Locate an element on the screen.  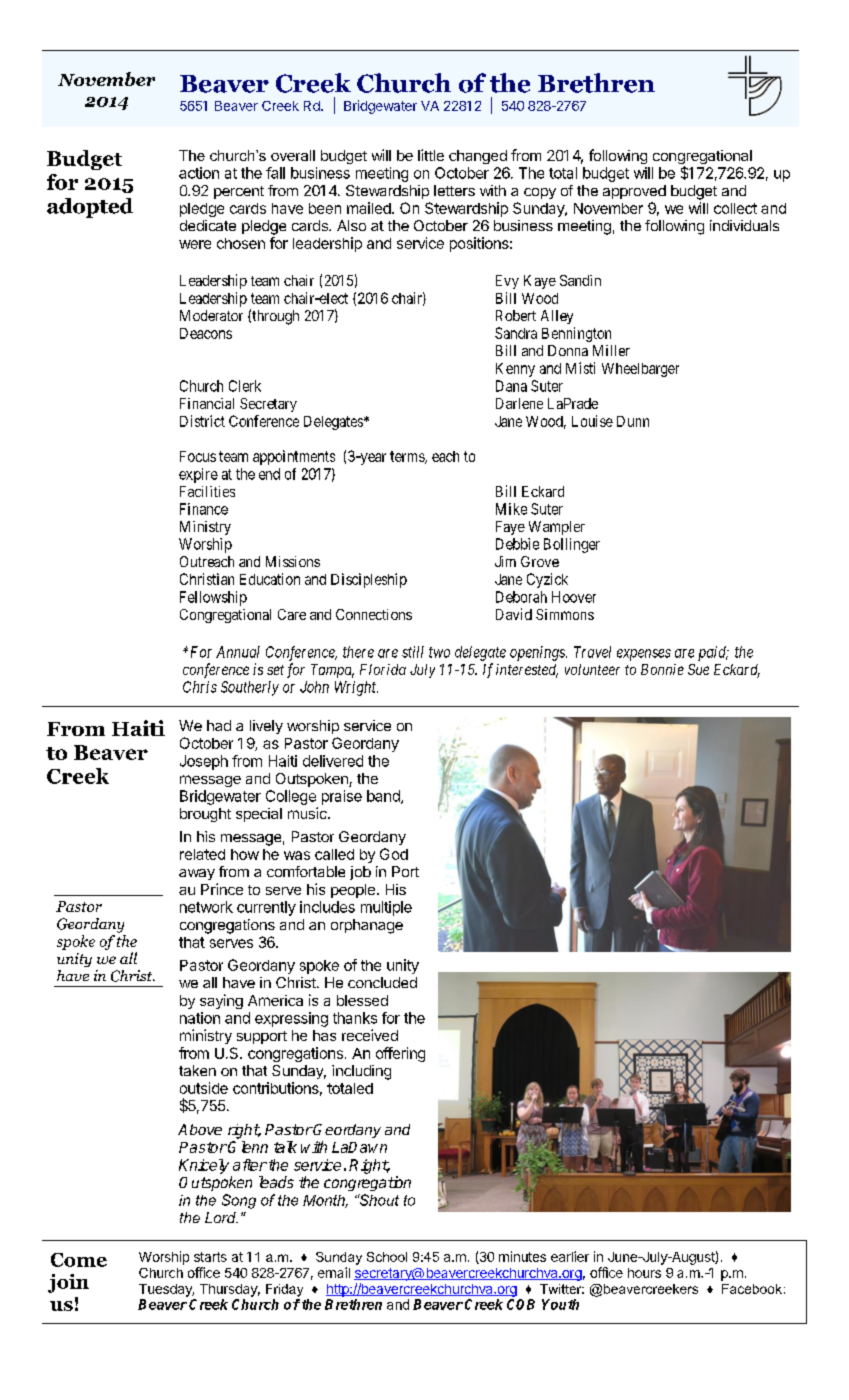
letters is located at coordinates (454, 190).
